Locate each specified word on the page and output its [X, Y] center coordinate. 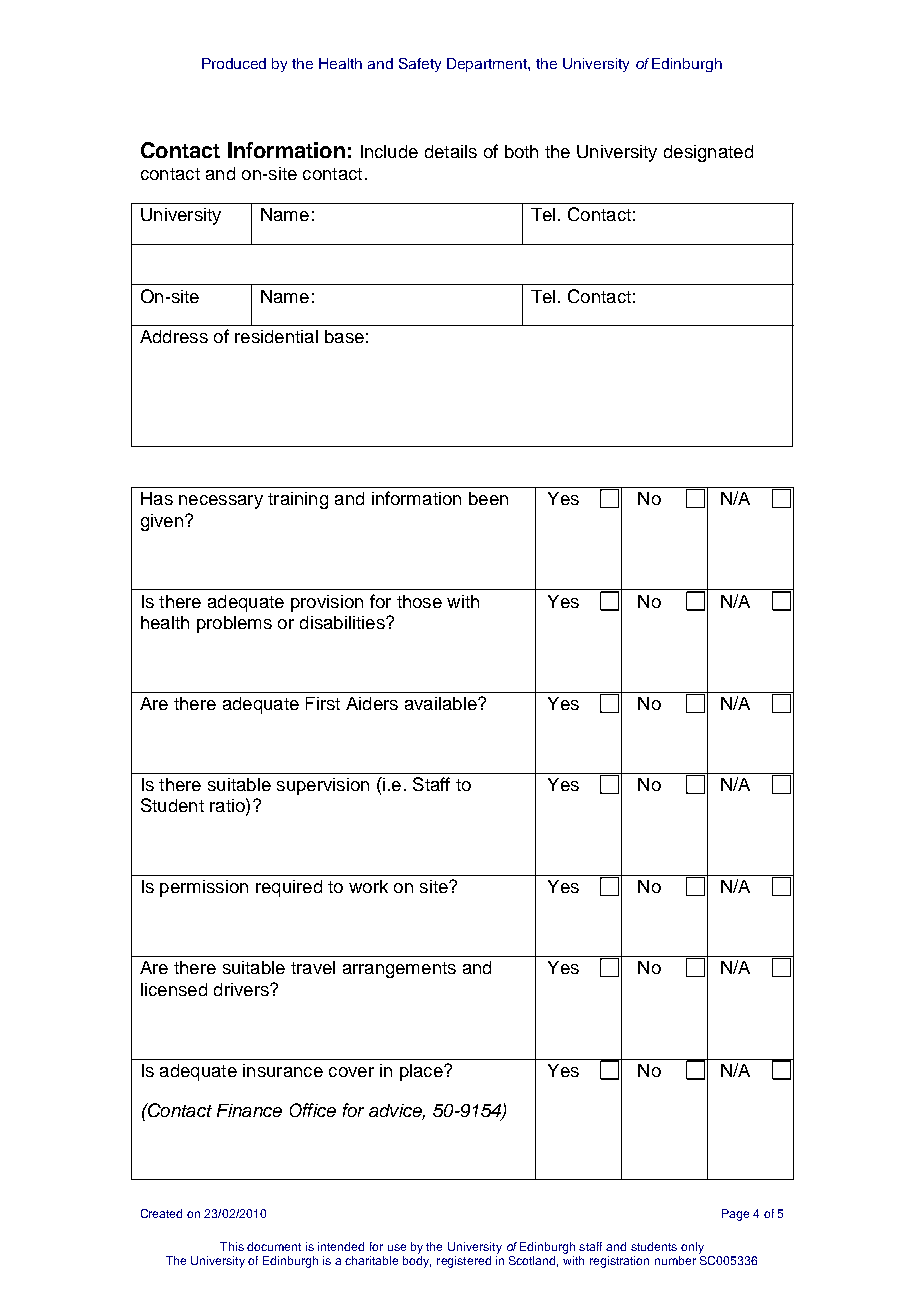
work [368, 886]
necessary [221, 502]
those [419, 601]
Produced [234, 63]
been [488, 498]
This [232, 1246]
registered [464, 1262]
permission [204, 888]
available [442, 703]
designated [708, 153]
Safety [420, 65]
